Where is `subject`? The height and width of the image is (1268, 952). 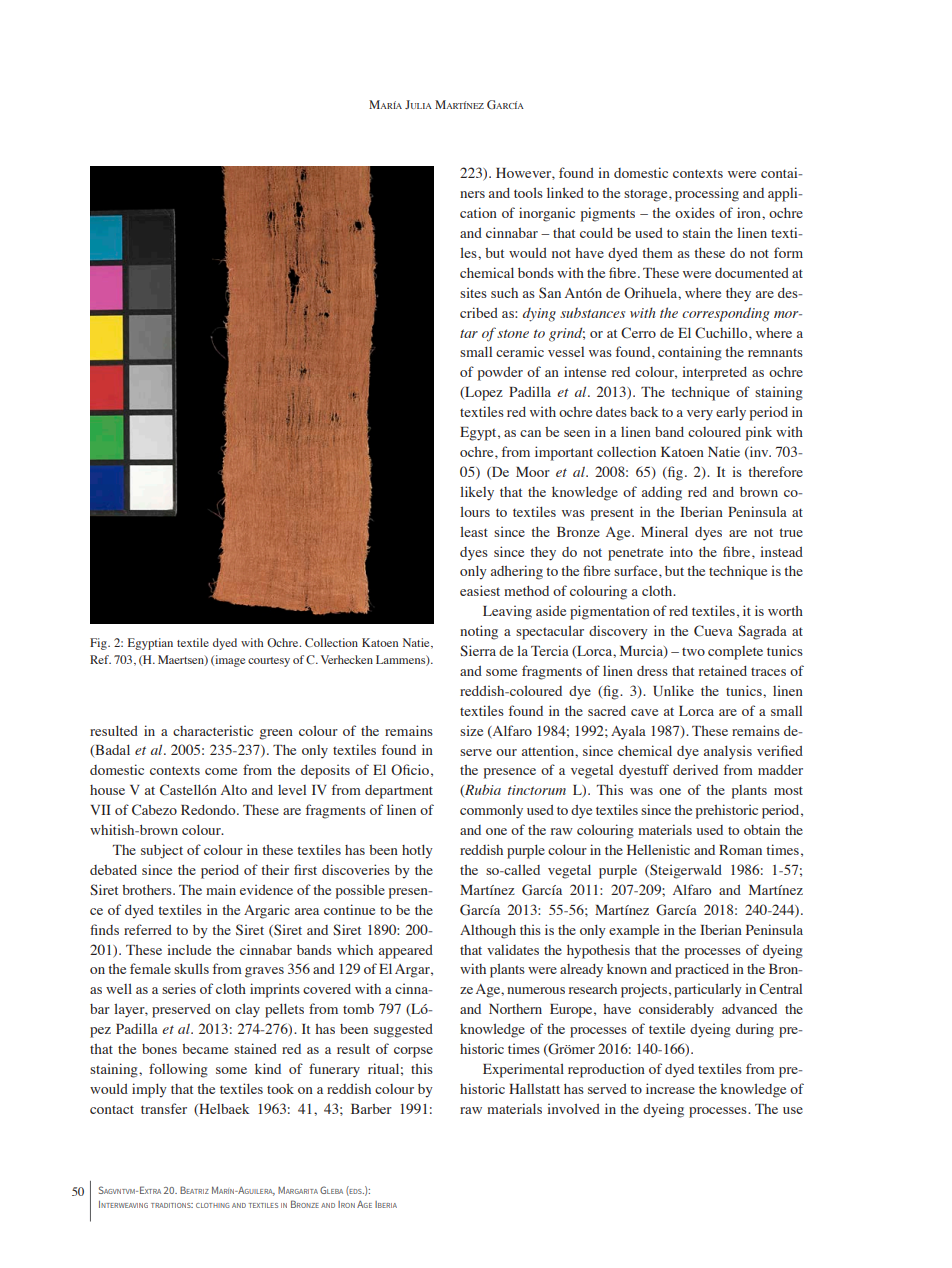 subject is located at coordinates (162, 851).
